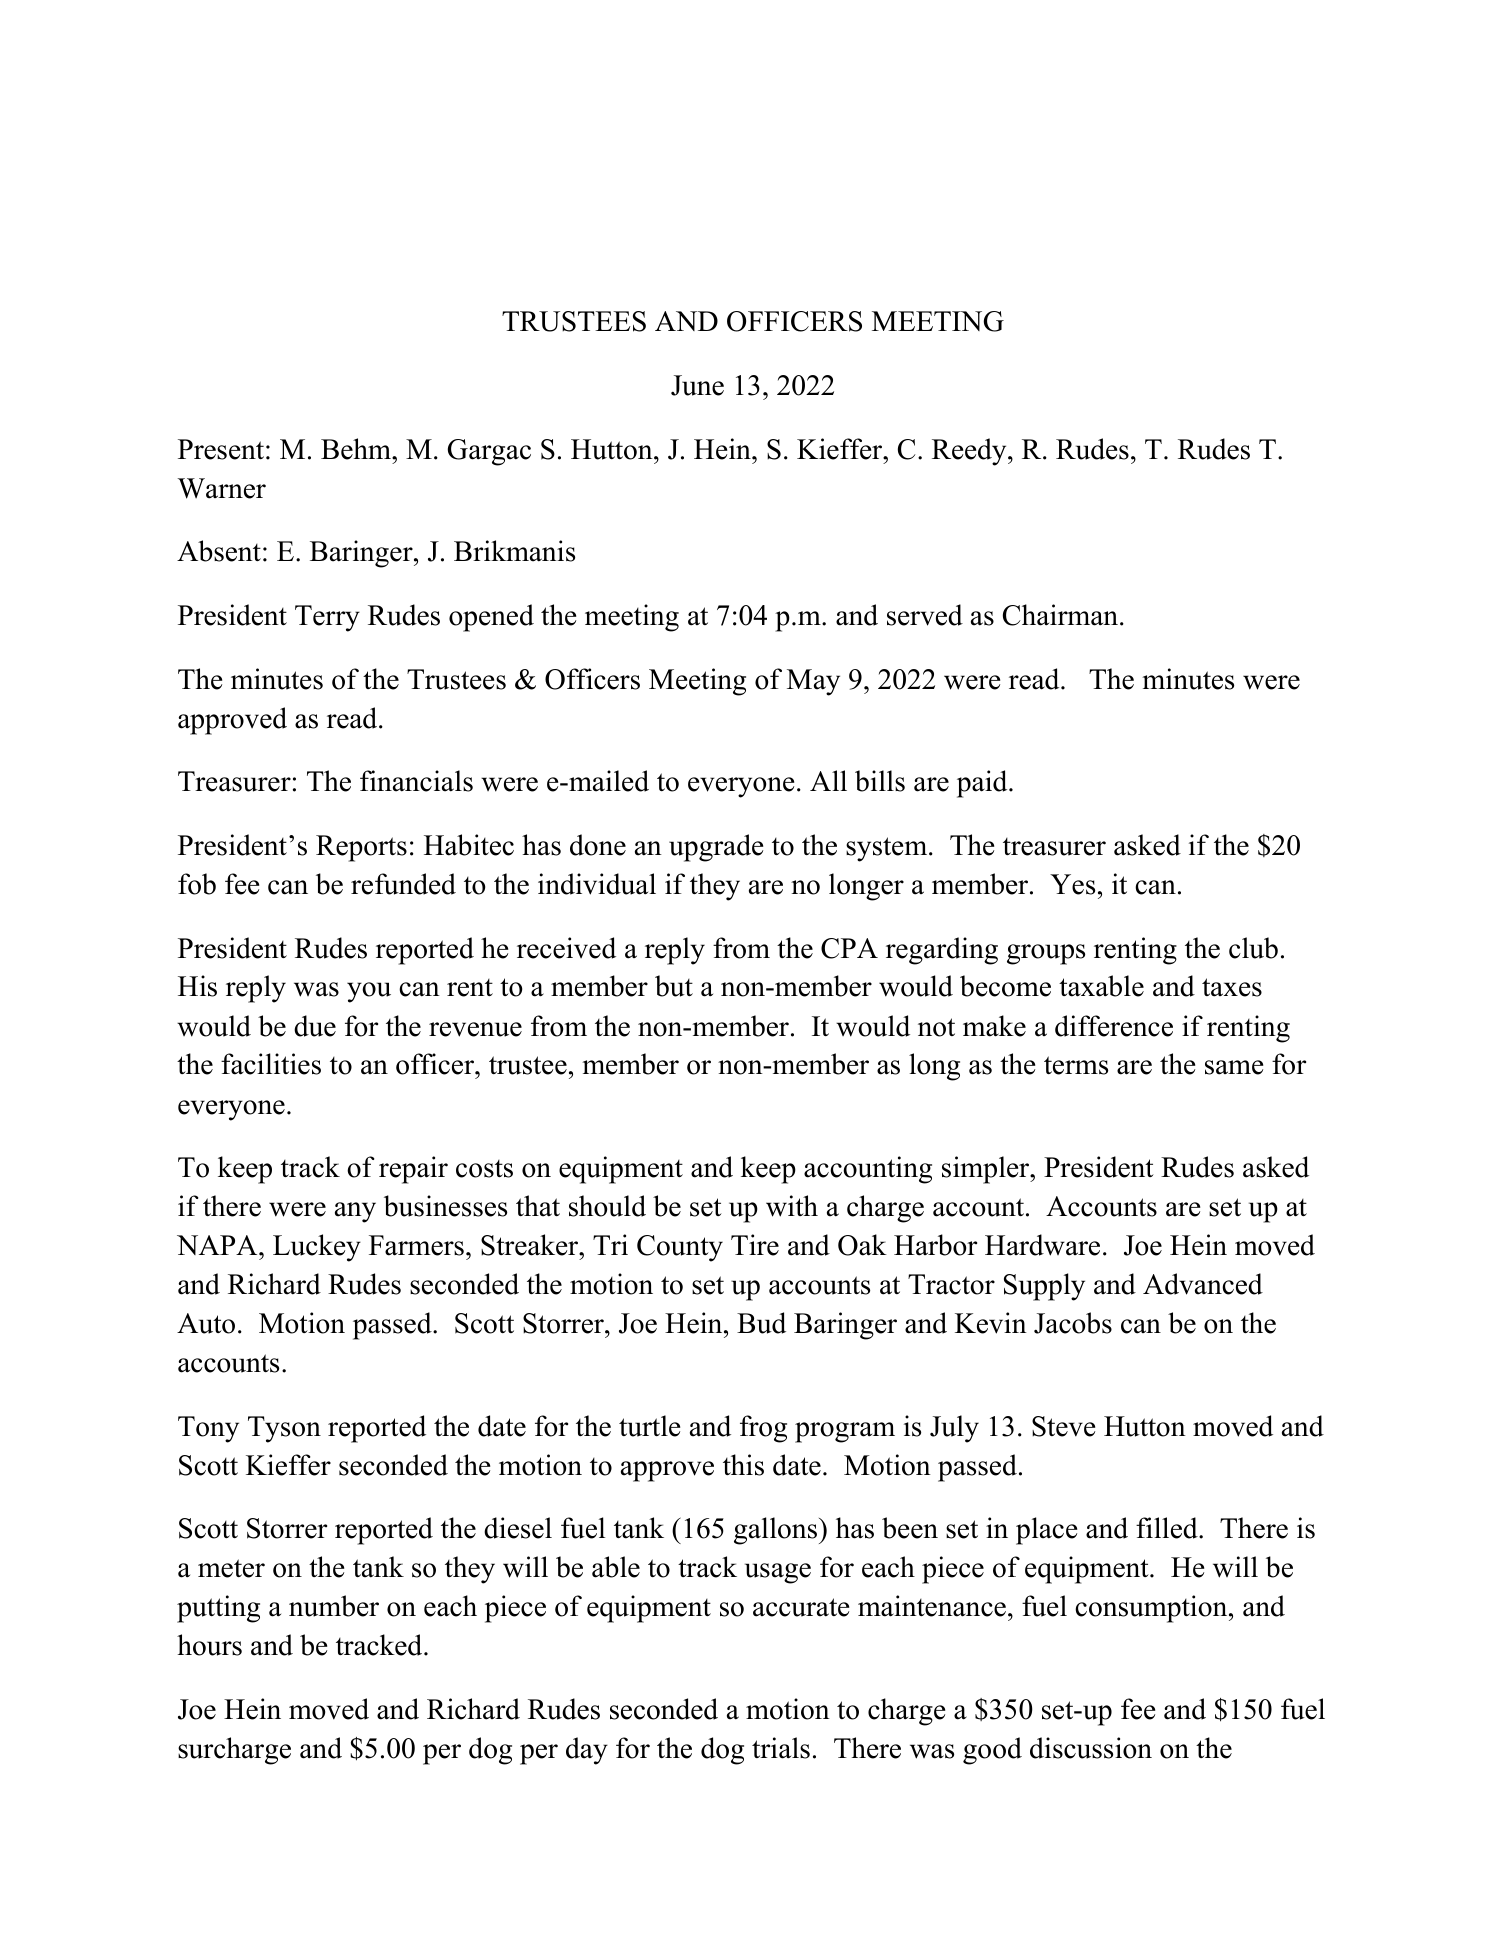  I want to click on upgrade, so click(716, 848).
